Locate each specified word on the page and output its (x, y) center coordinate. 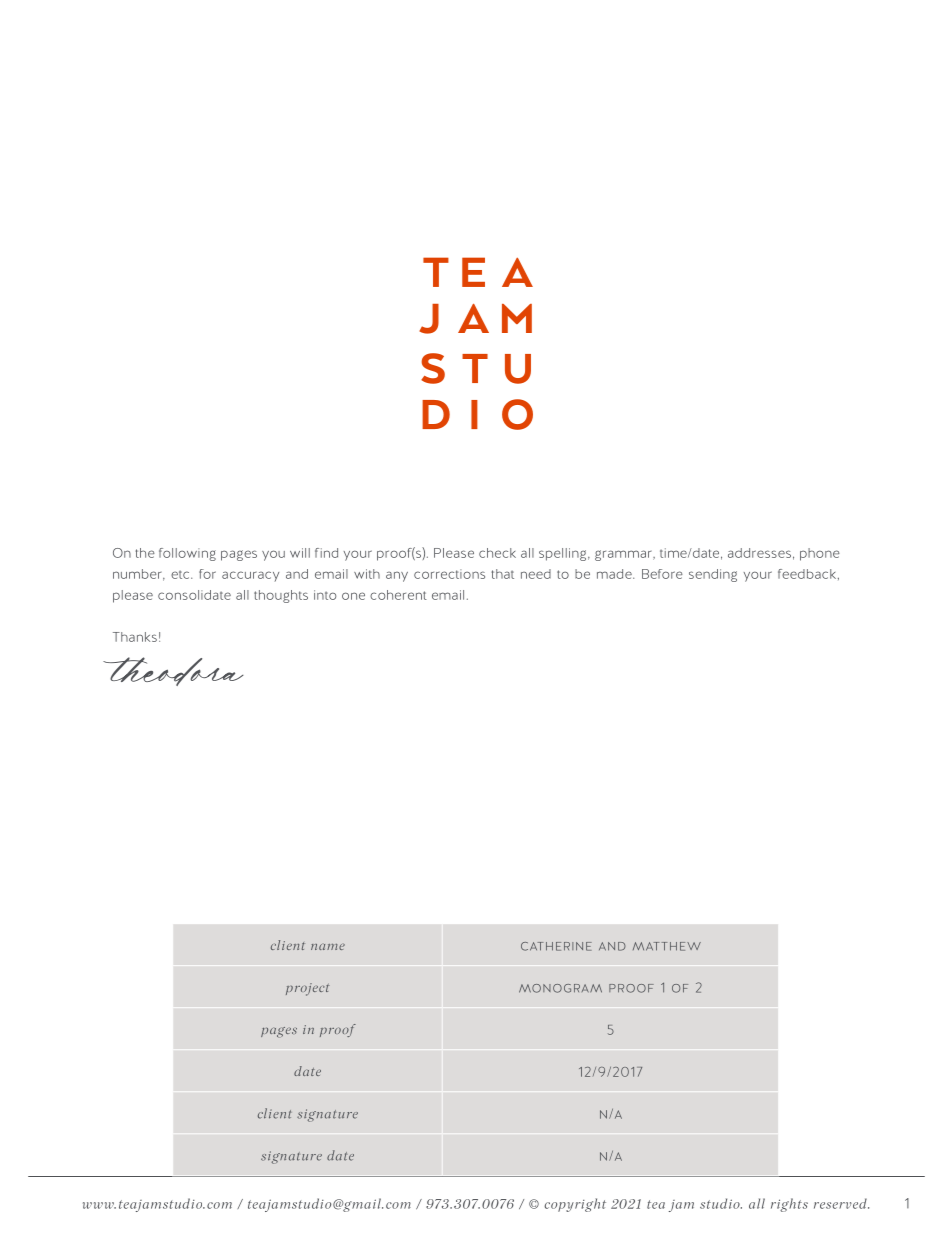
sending (713, 575)
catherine (556, 946)
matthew (667, 946)
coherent (398, 595)
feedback (807, 574)
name (328, 946)
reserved (841, 1203)
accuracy (250, 576)
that (502, 574)
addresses (759, 553)
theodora (173, 671)
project (308, 989)
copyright (575, 1205)
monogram (560, 988)
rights (789, 1205)
